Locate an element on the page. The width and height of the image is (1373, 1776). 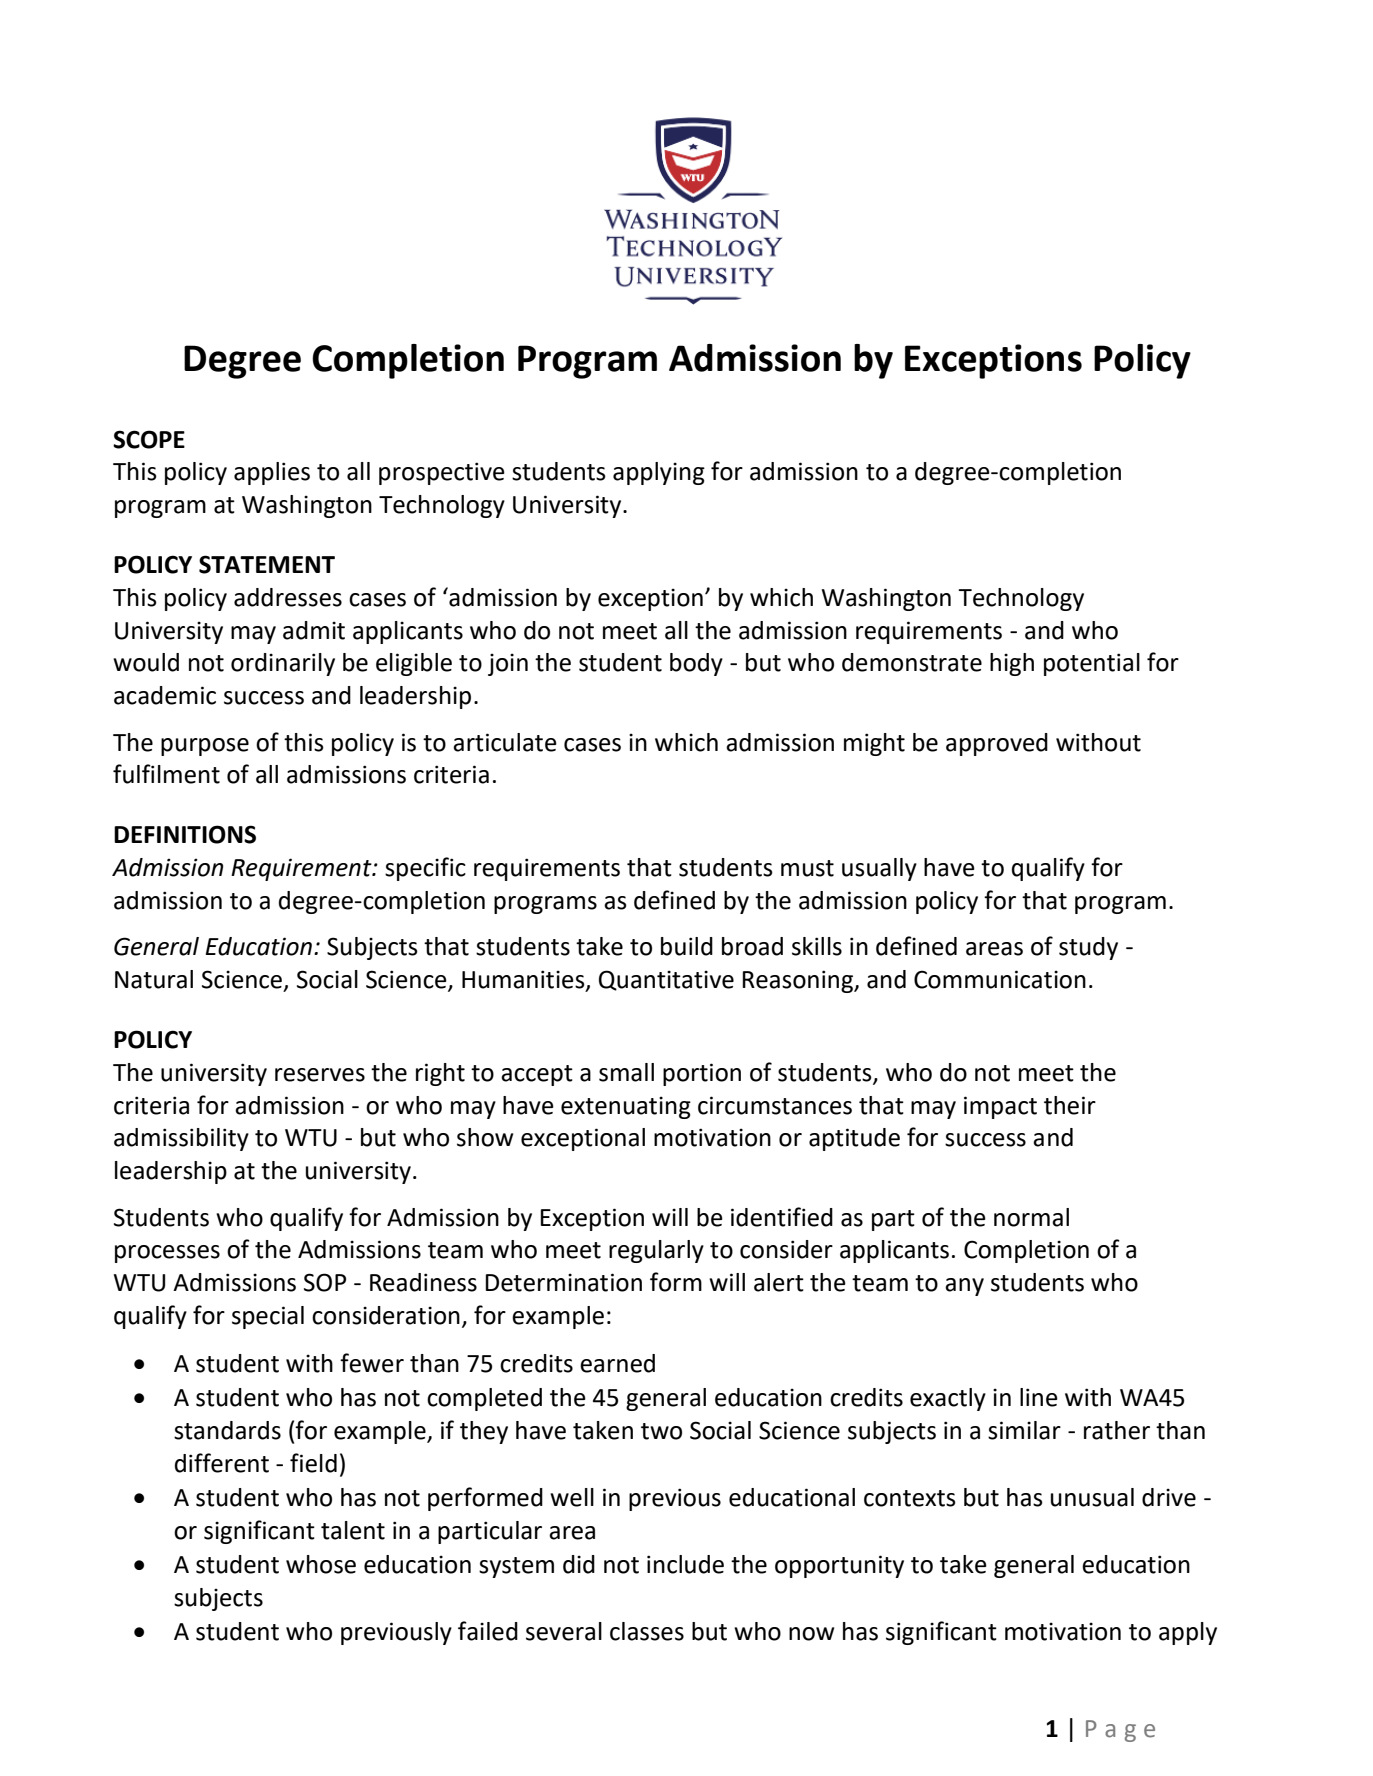
high is located at coordinates (1012, 664).
